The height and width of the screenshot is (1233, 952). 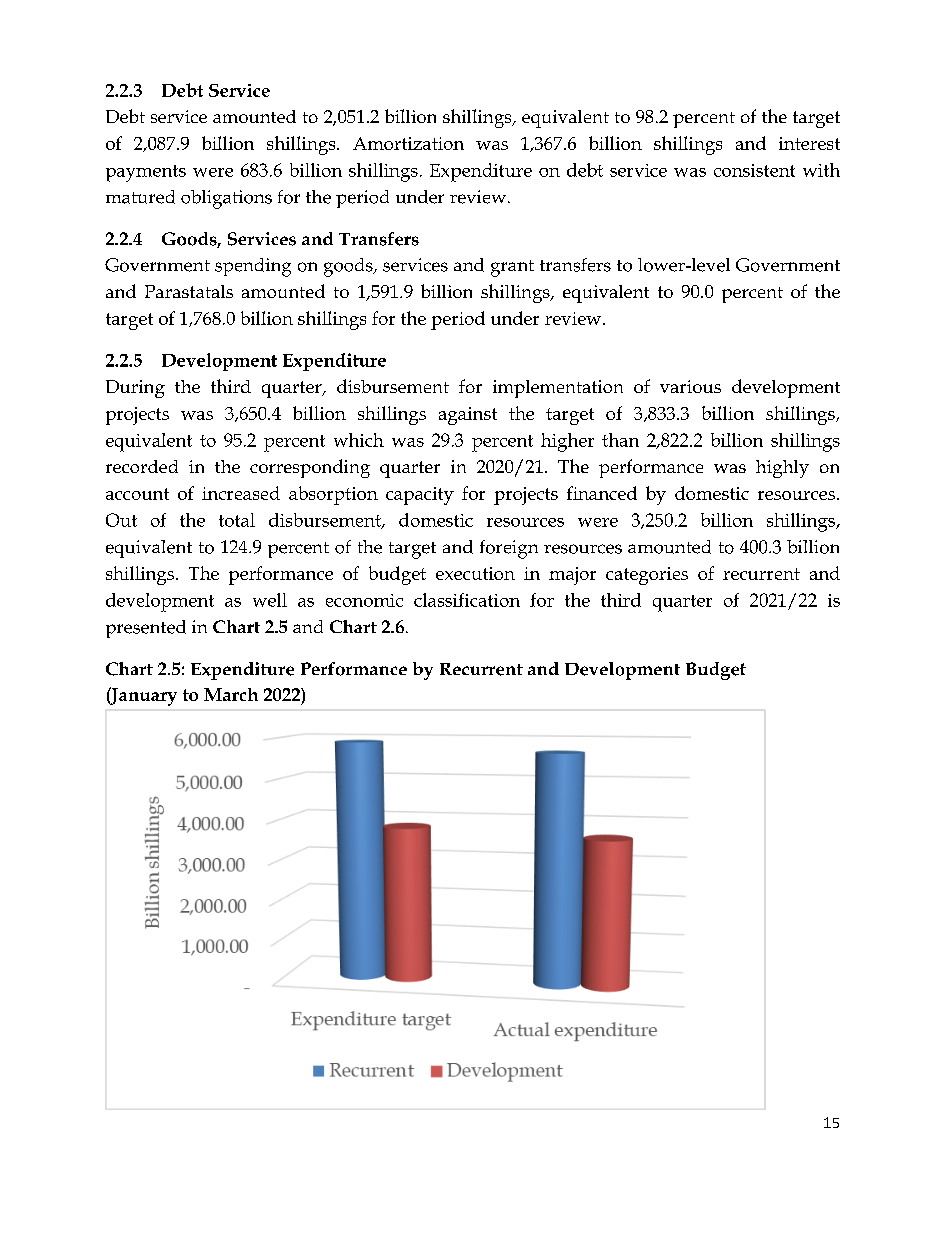 I want to click on consistent, so click(x=754, y=170).
